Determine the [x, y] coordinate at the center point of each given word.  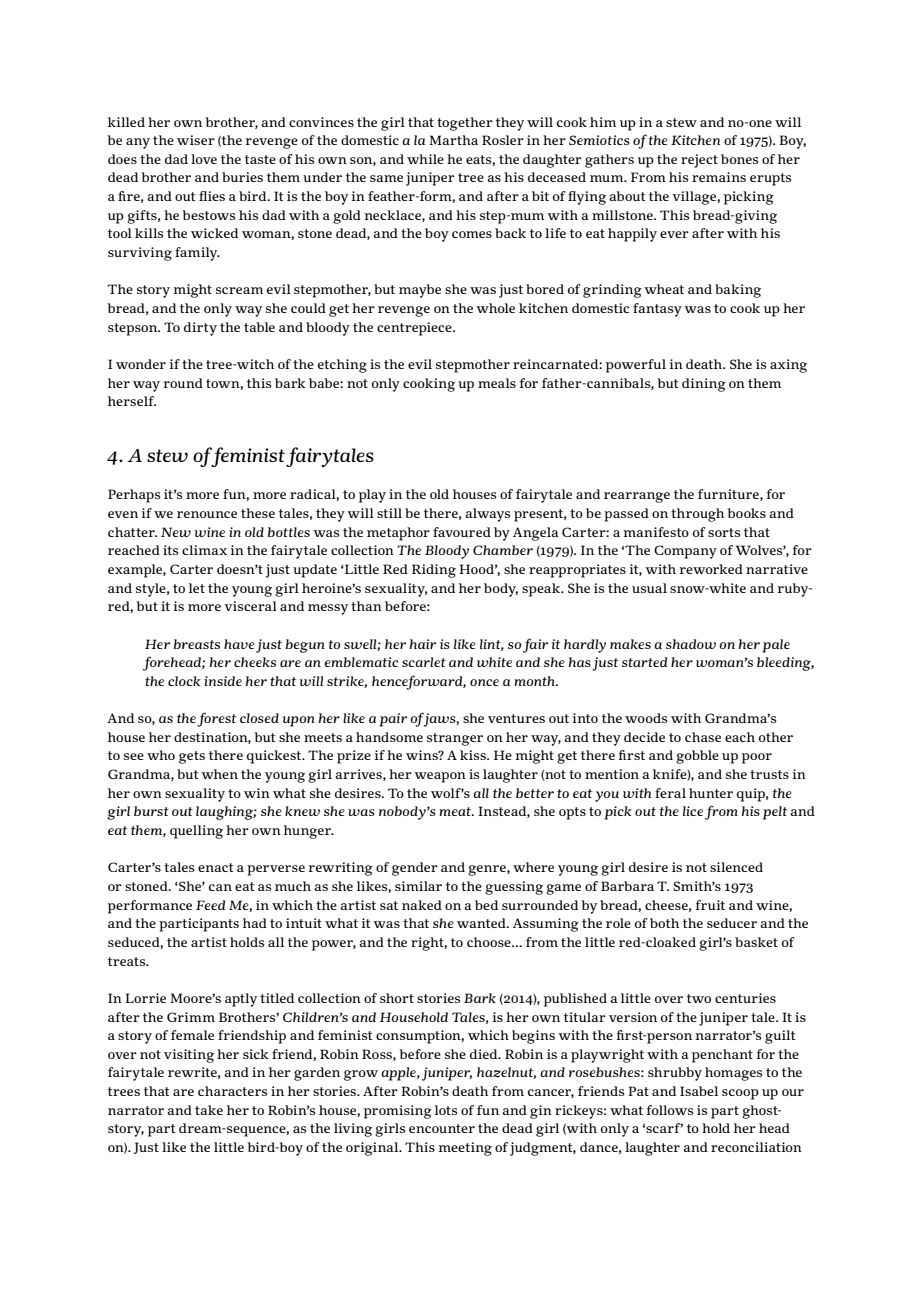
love [204, 159]
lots [446, 1110]
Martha [453, 140]
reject [699, 161]
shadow [691, 644]
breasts [197, 644]
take [209, 1110]
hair [423, 644]
